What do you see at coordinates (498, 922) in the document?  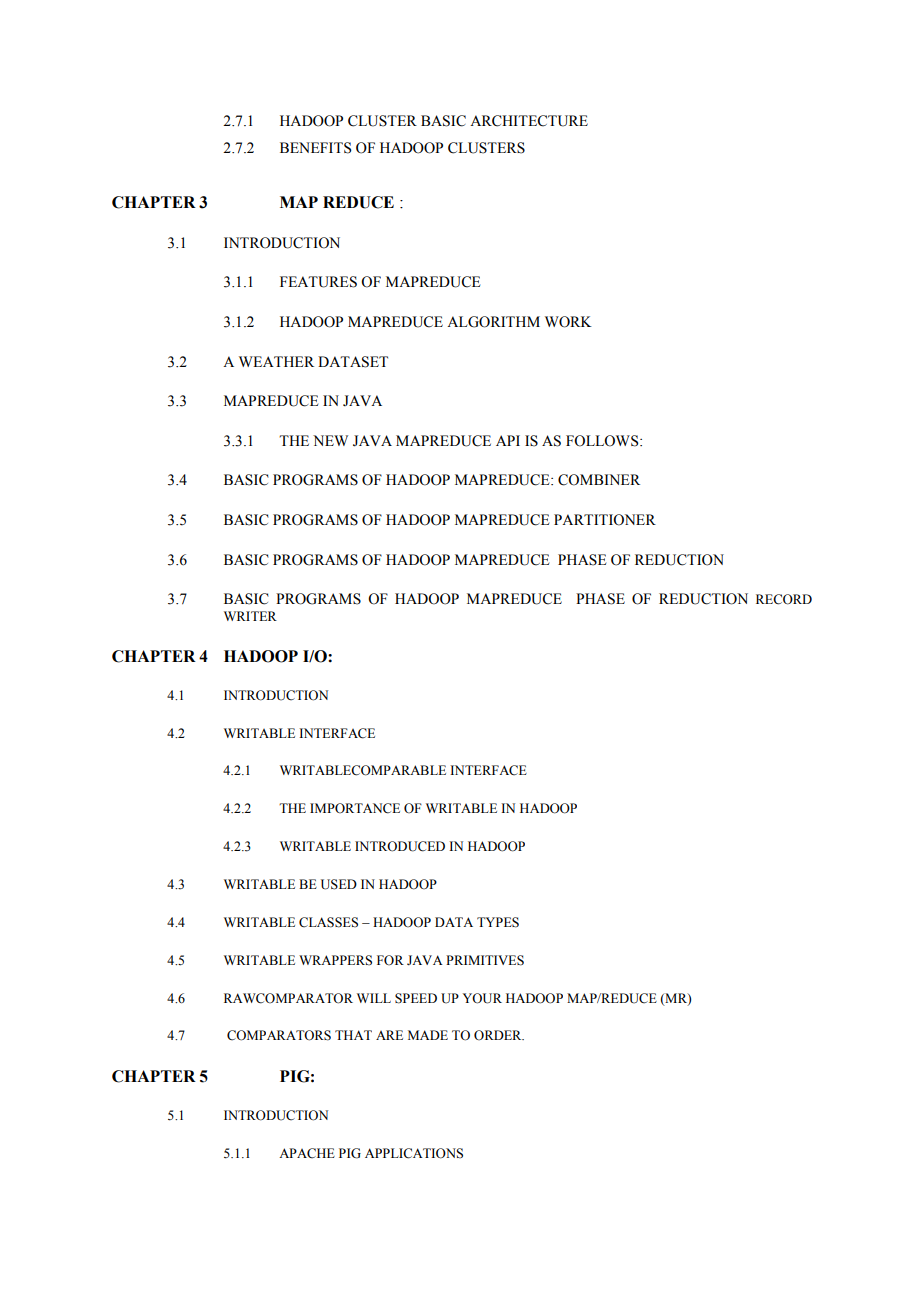 I see `TYPES` at bounding box center [498, 922].
